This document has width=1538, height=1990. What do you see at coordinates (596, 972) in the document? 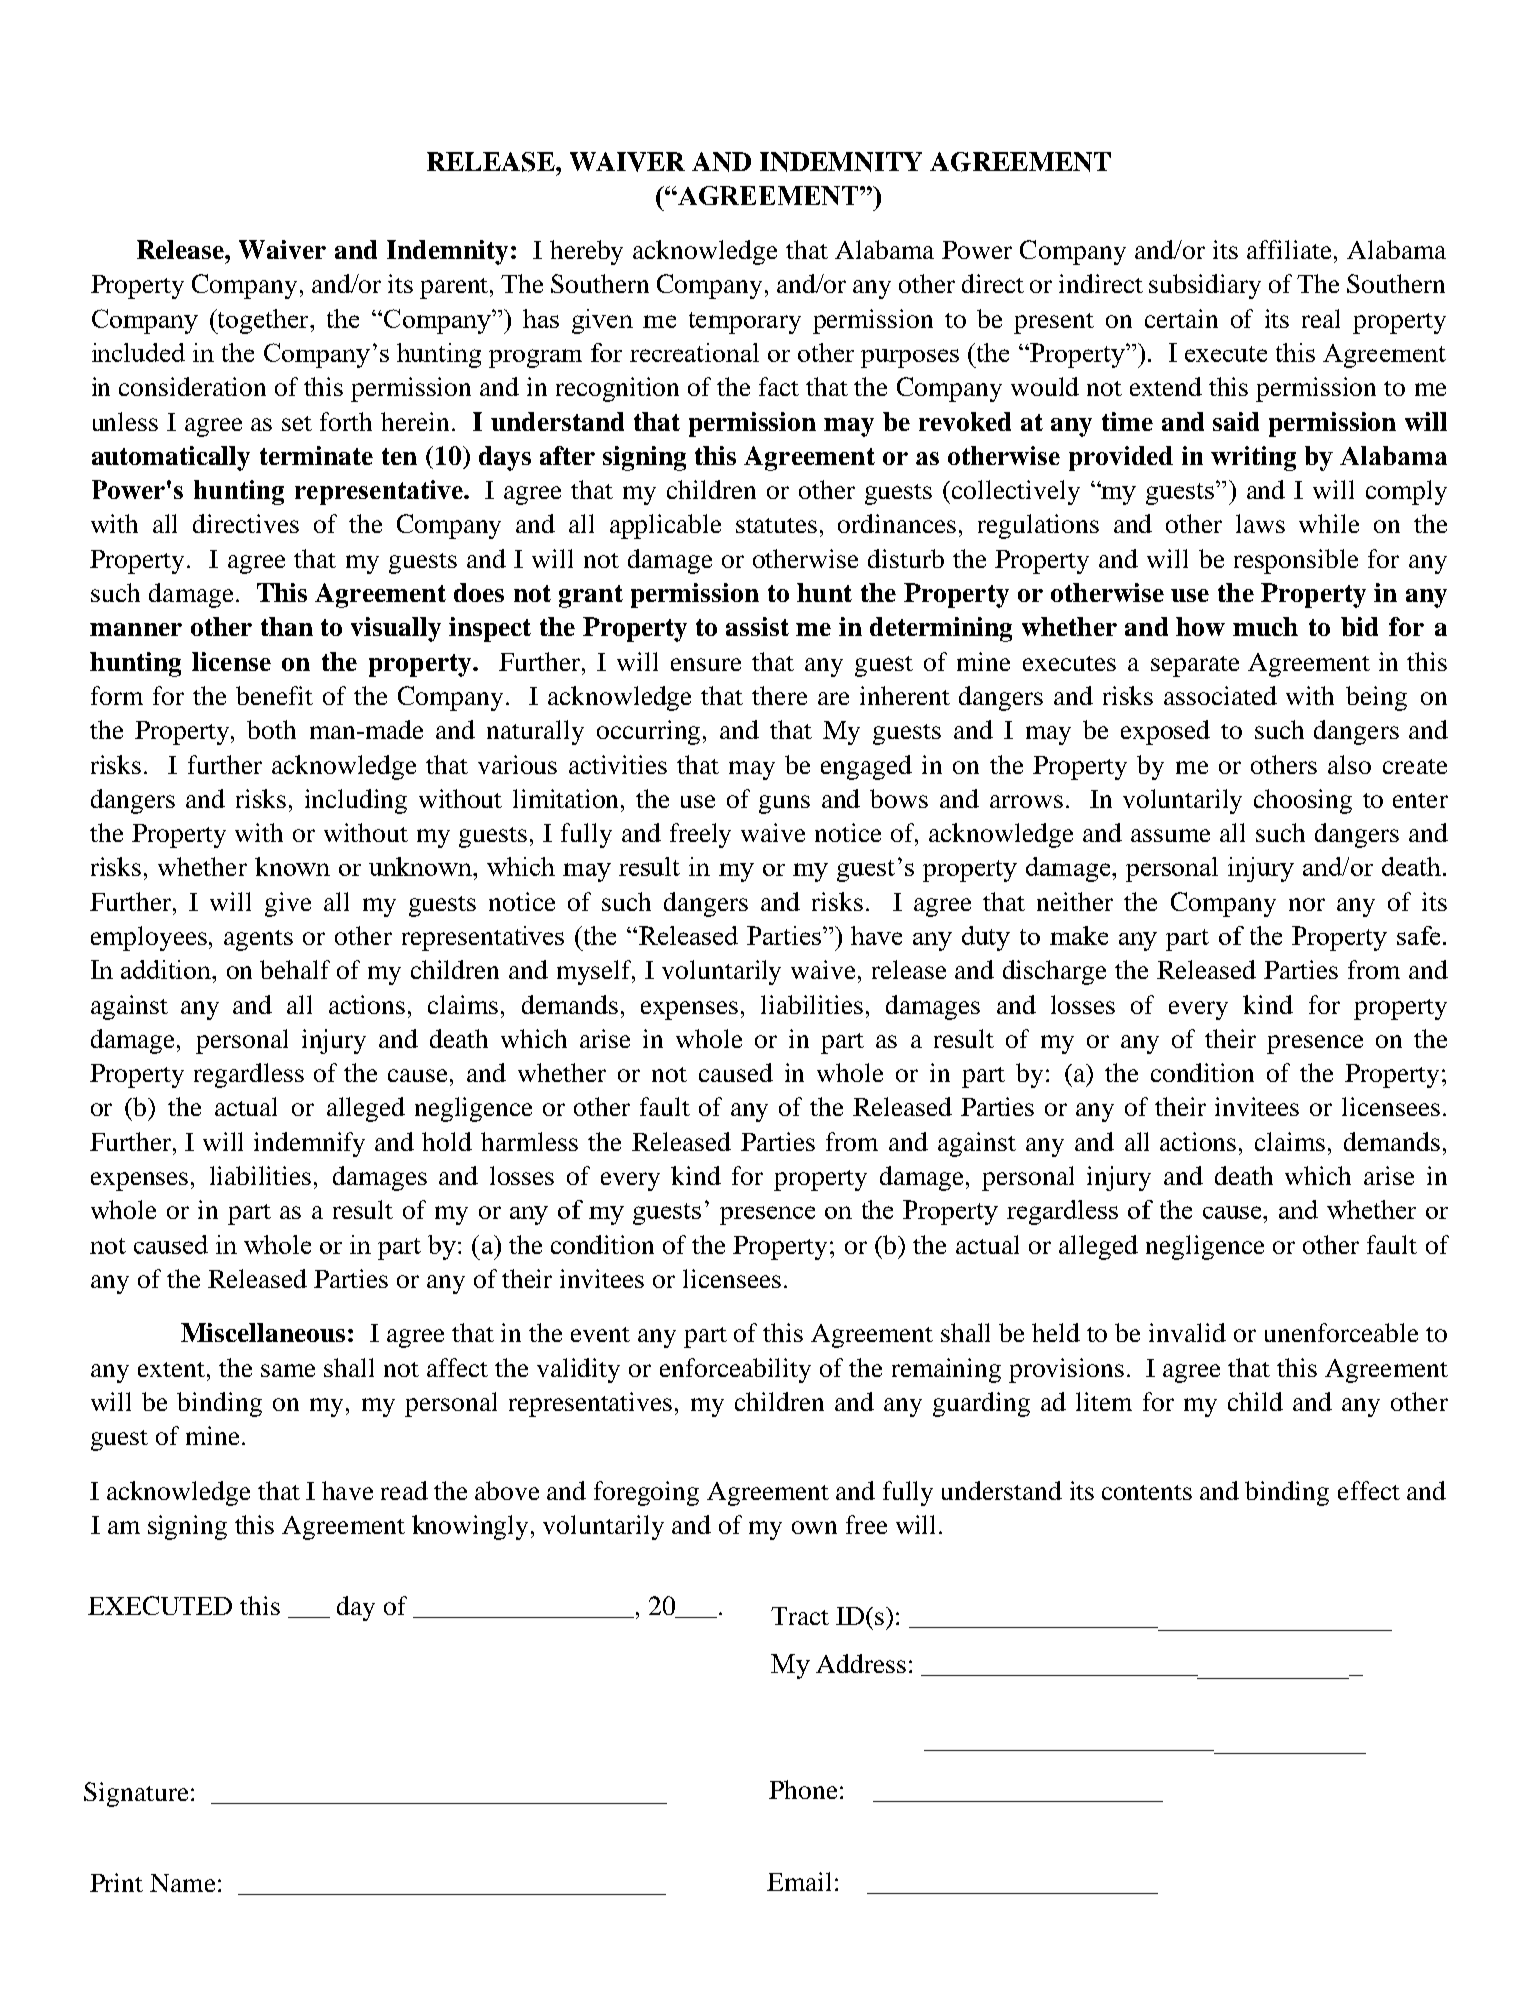
I see `myself` at bounding box center [596, 972].
